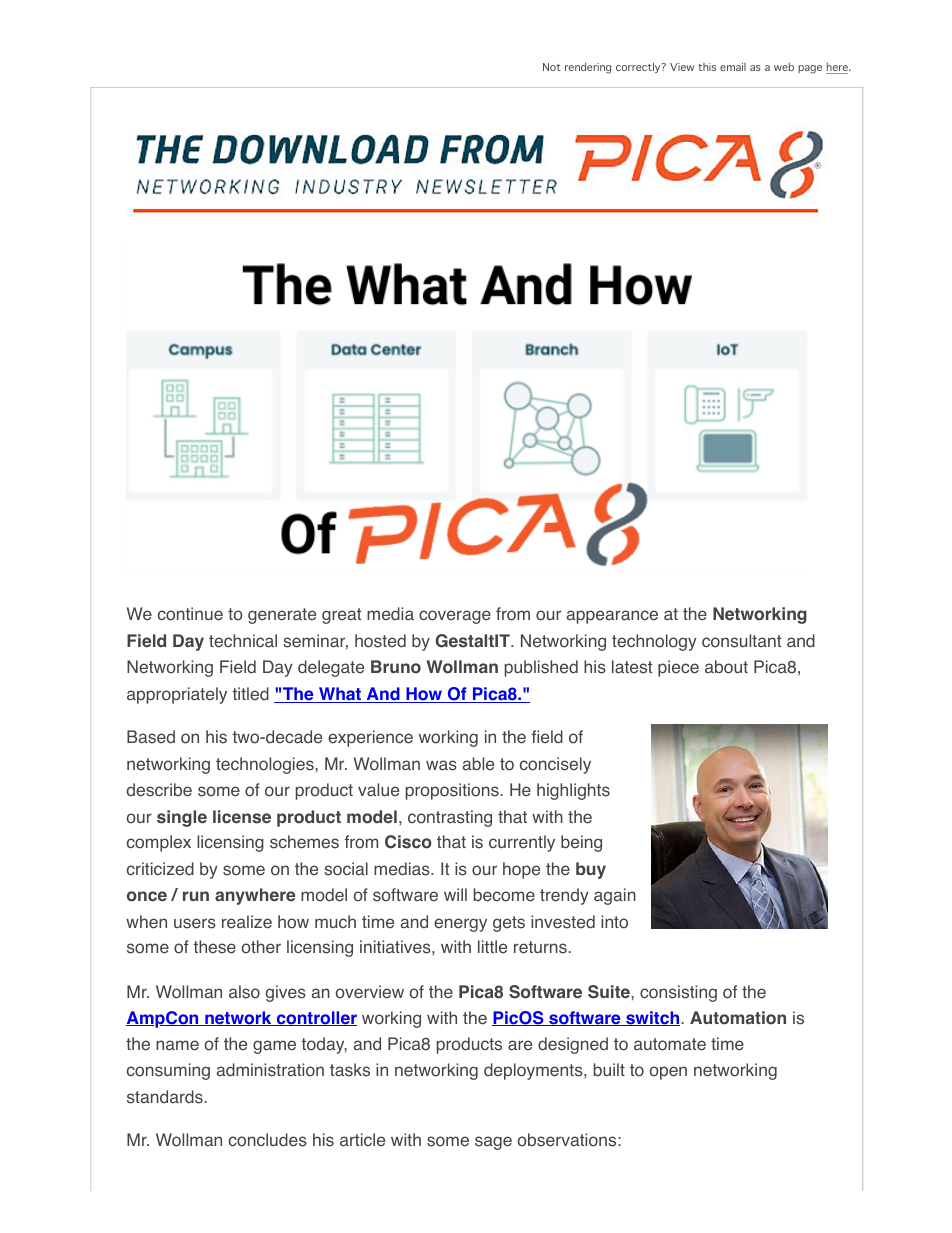 The image size is (952, 1233). What do you see at coordinates (668, 1073) in the screenshot?
I see `open` at bounding box center [668, 1073].
